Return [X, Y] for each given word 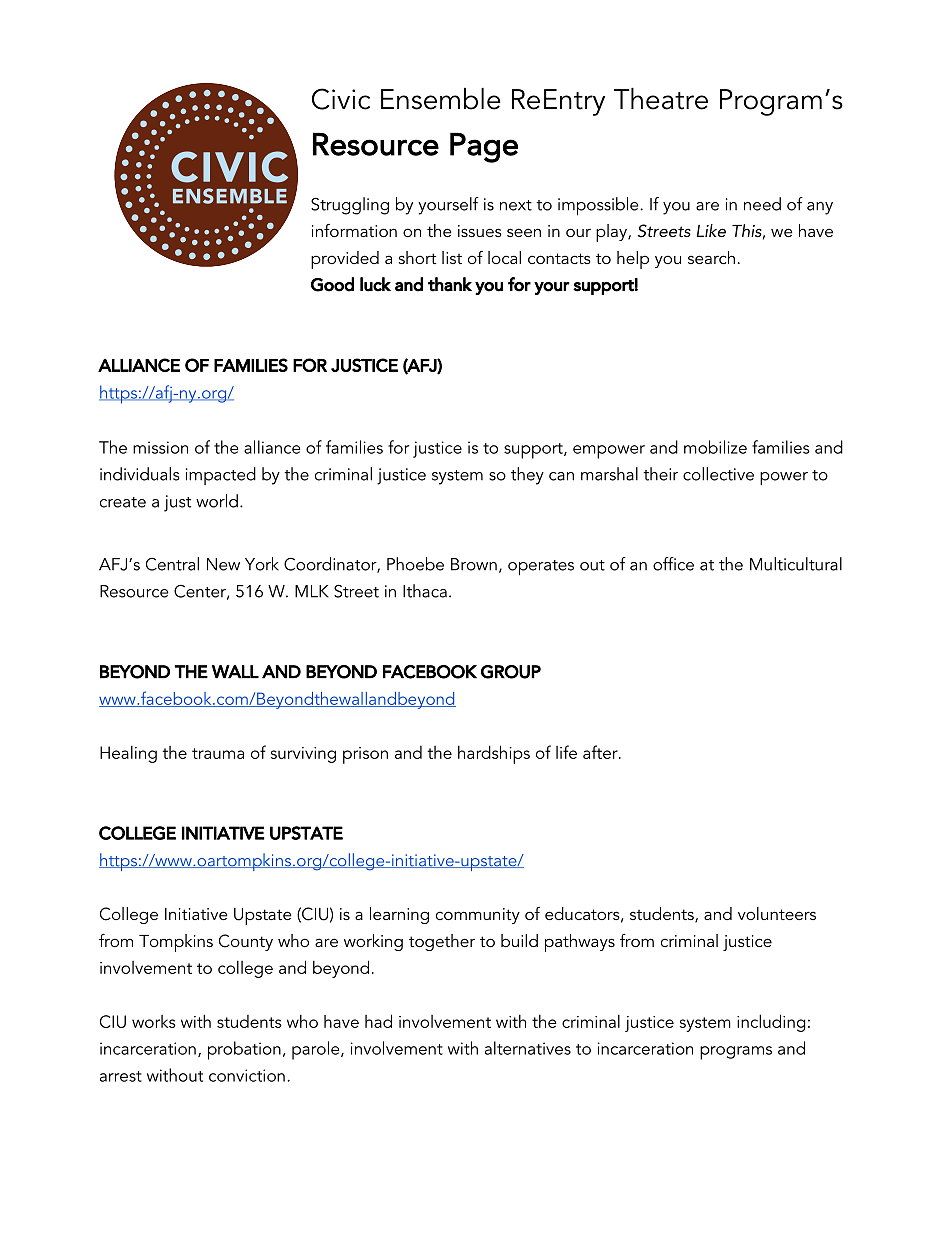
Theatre [661, 99]
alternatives [528, 1048]
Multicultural [796, 564]
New [223, 564]
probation [244, 1050]
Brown [474, 564]
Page [484, 147]
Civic [341, 99]
